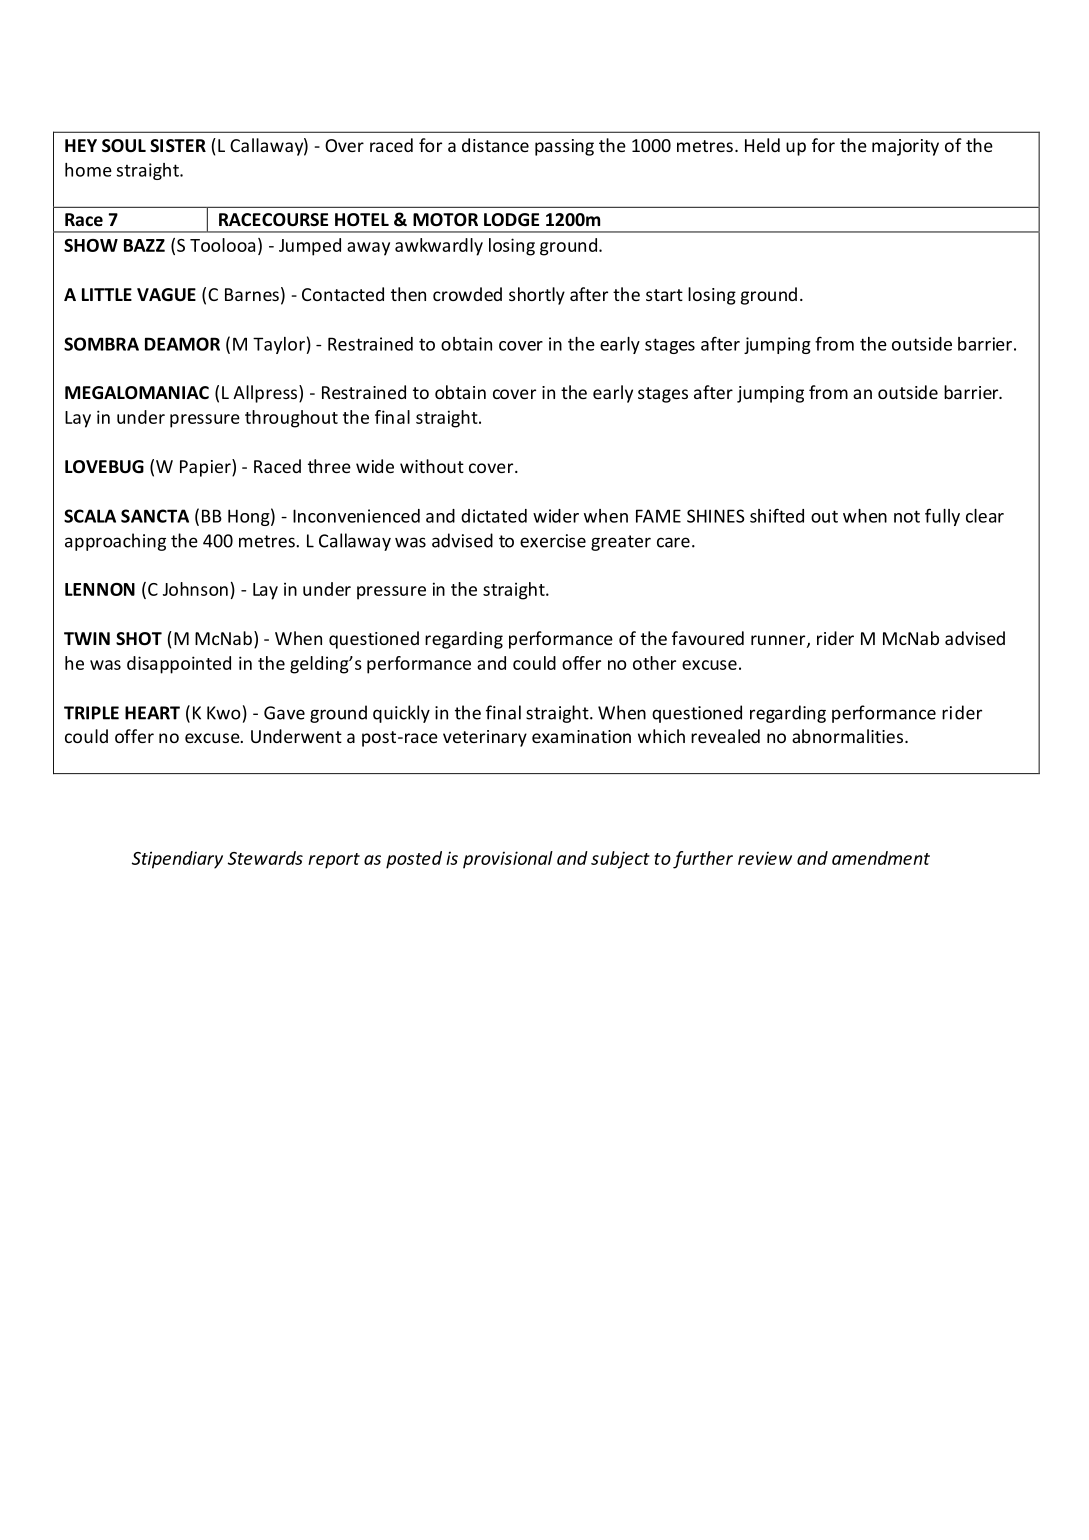 This document has width=1089, height=1540. Describe the element at coordinates (881, 858) in the document. I see `amendment` at that location.
